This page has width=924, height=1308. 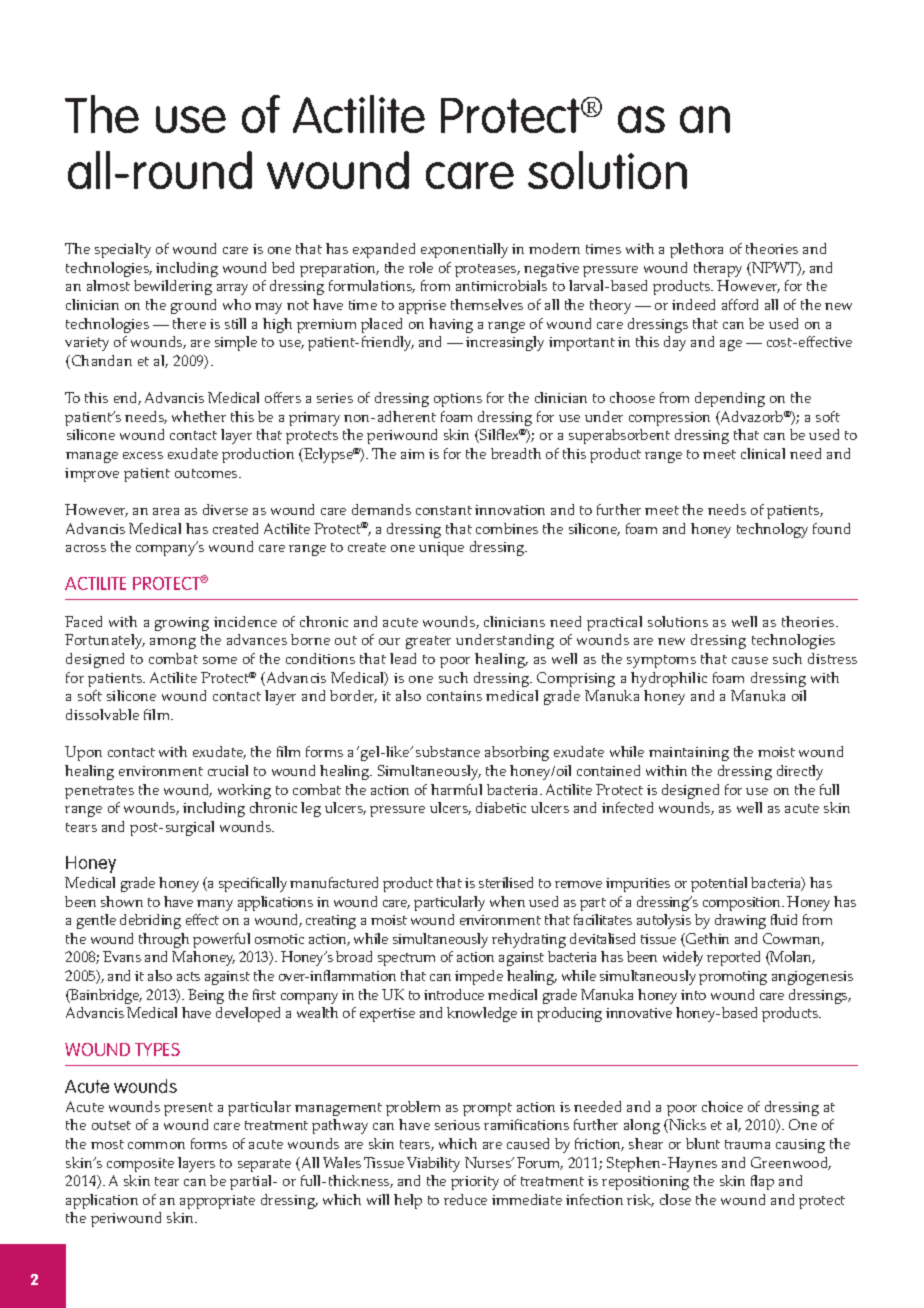 What do you see at coordinates (173, 287) in the page?
I see `bewildering` at bounding box center [173, 287].
